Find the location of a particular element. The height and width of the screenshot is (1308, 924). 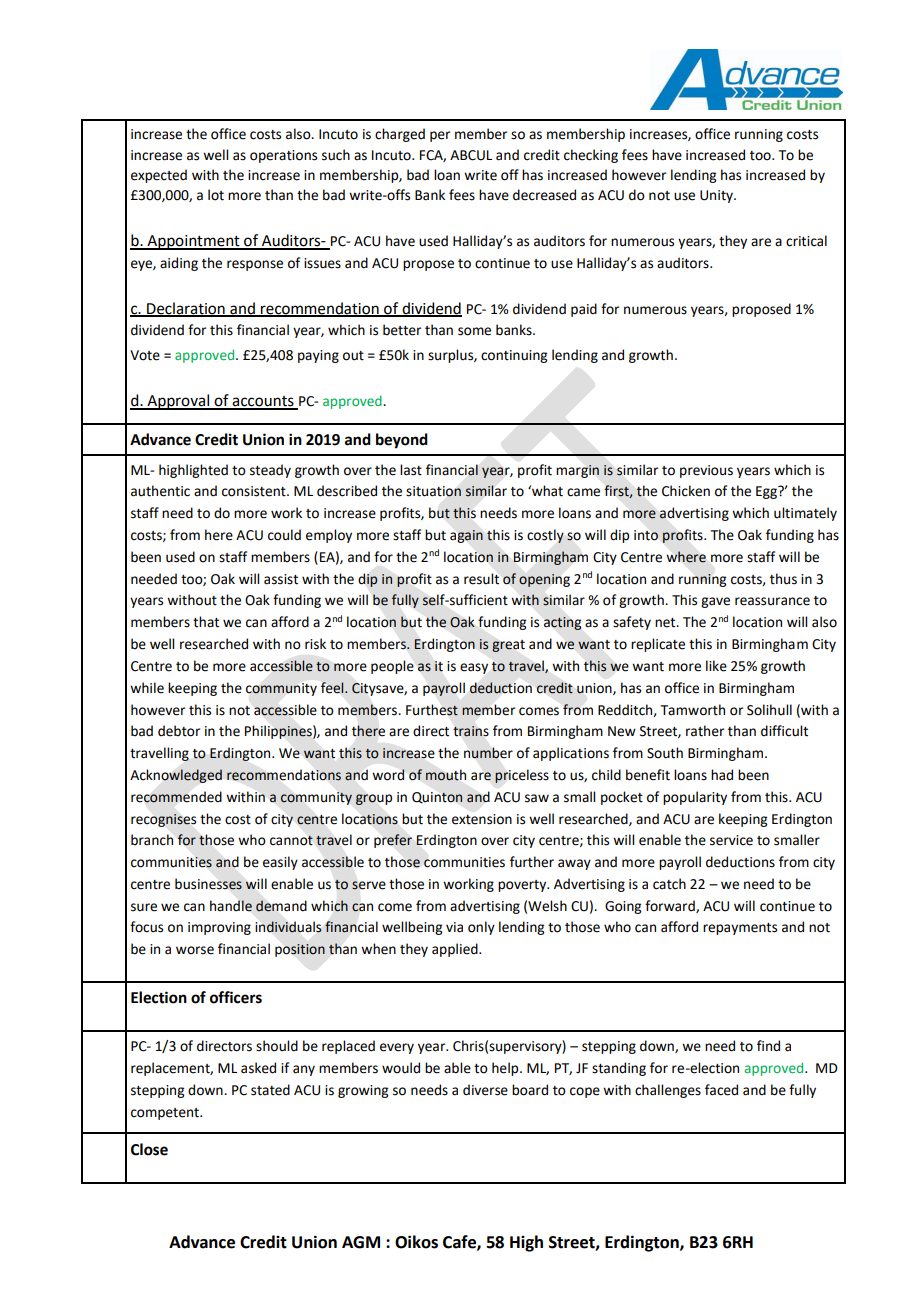

easy is located at coordinates (474, 668).
